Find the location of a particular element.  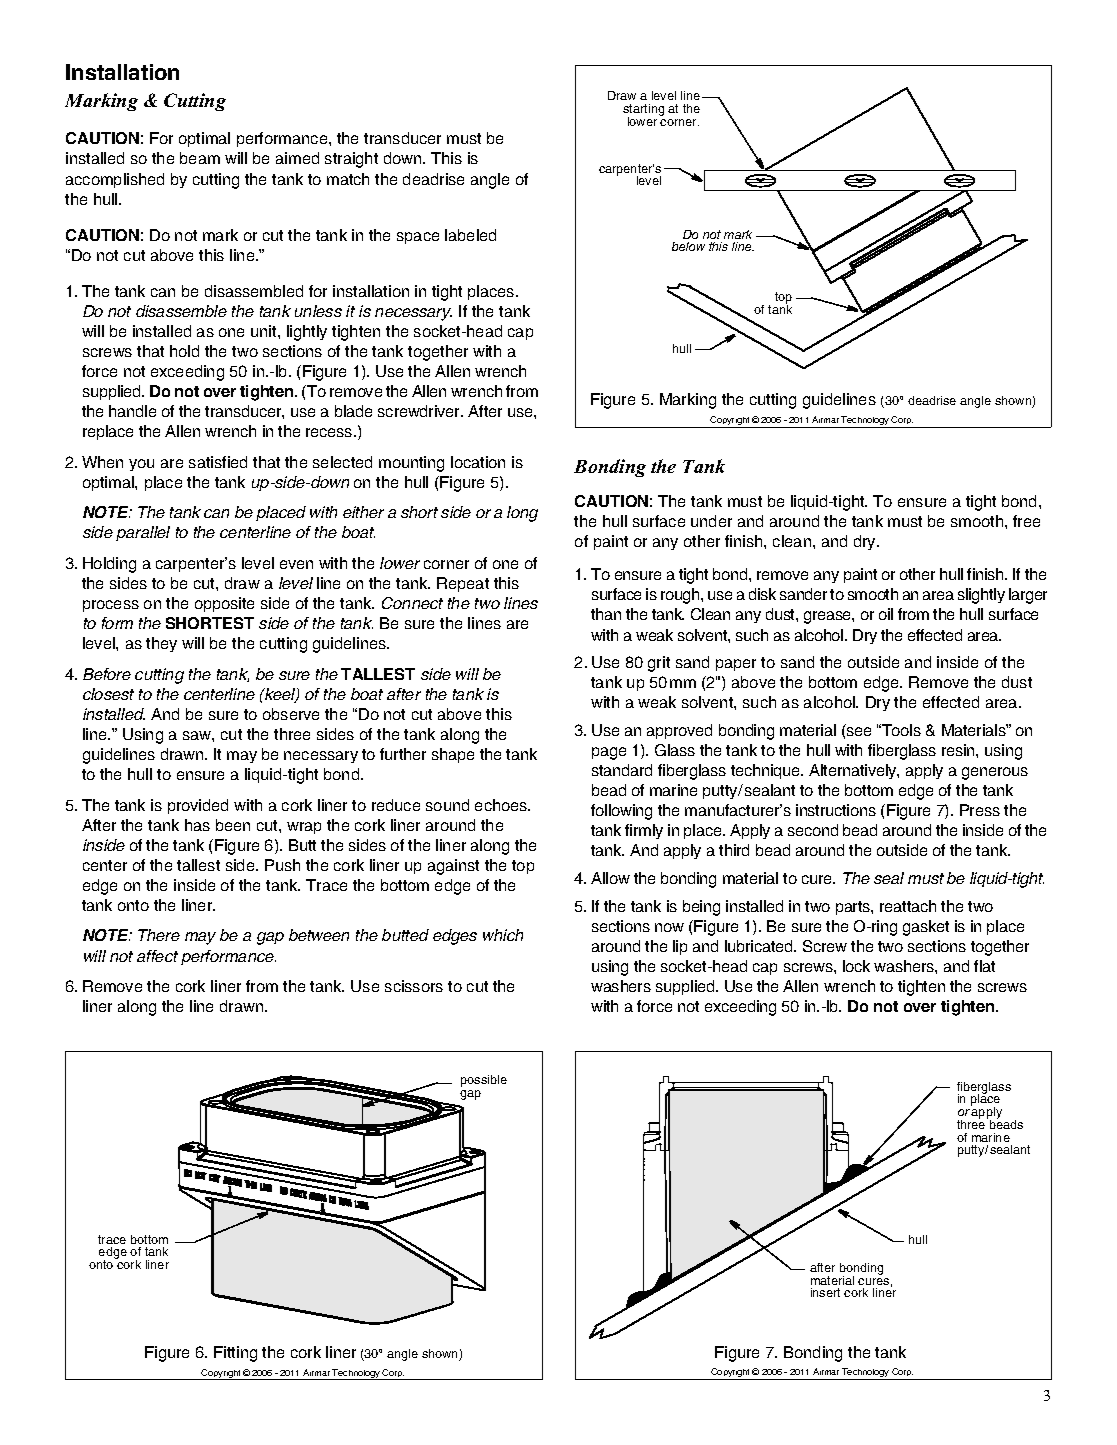

below is located at coordinates (688, 246).
